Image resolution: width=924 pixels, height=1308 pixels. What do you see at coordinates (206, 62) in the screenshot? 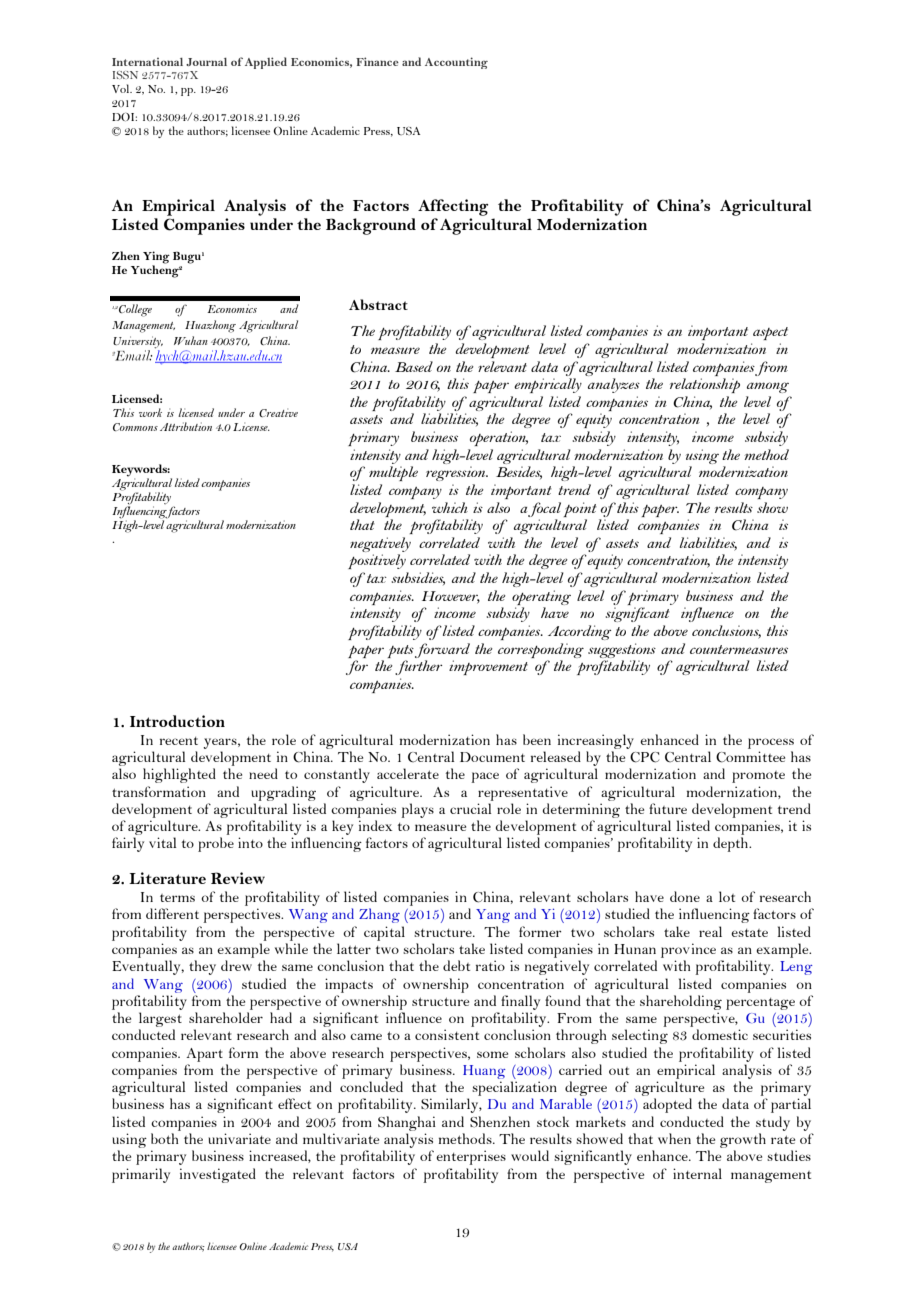
I see `Journal` at bounding box center [206, 62].
